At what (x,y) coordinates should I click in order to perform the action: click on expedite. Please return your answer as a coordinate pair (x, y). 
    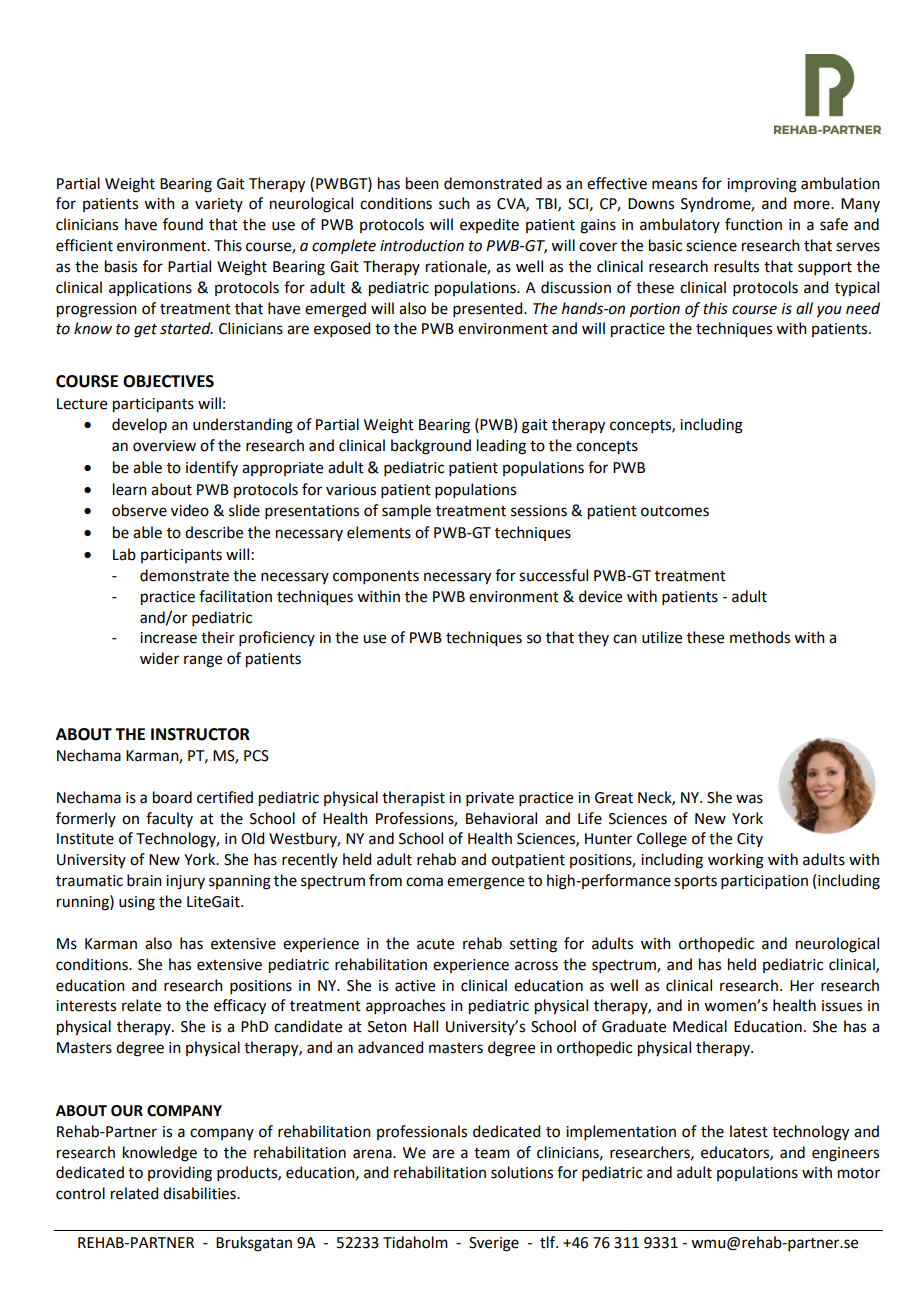
    Looking at the image, I should click on (489, 225).
